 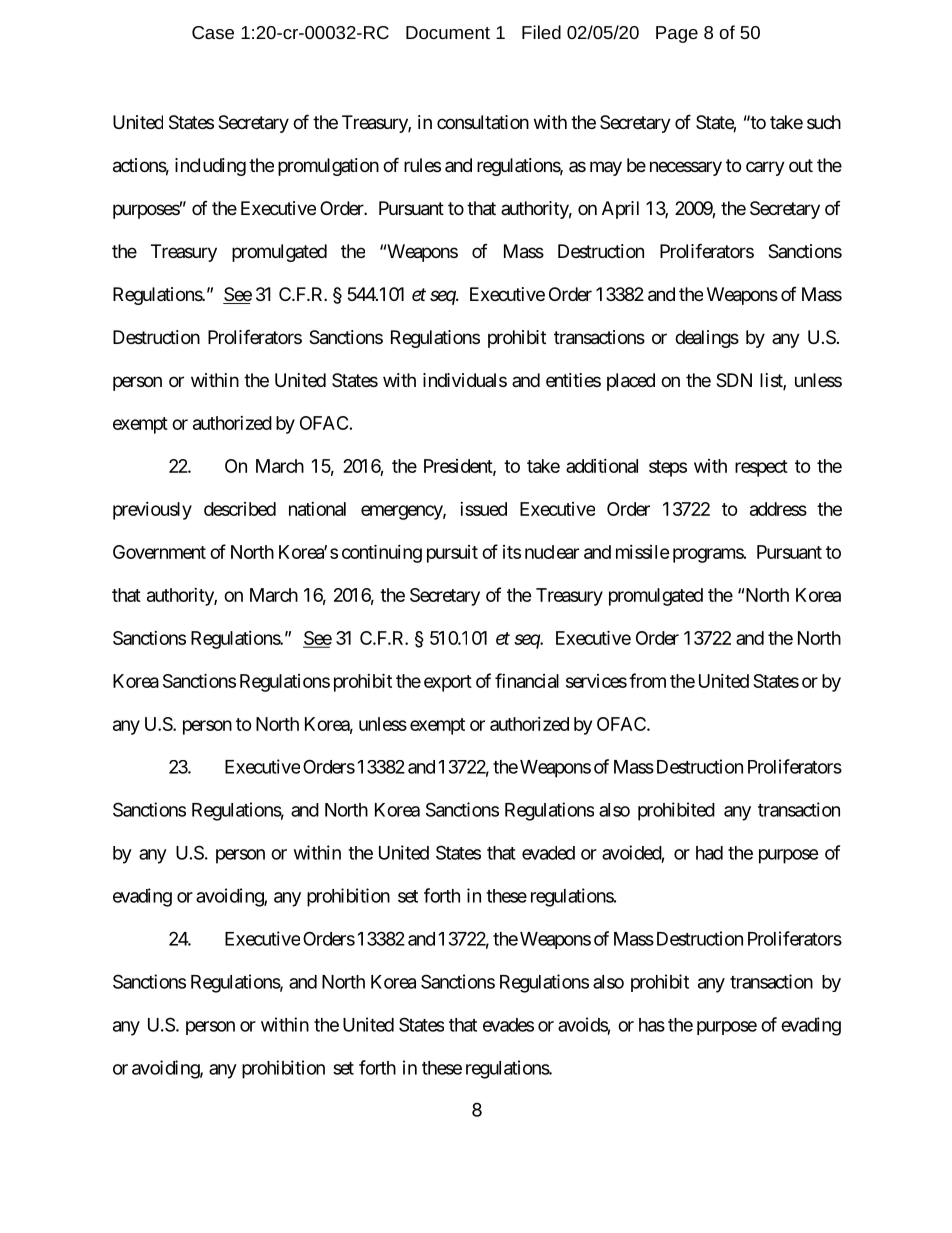 What do you see at coordinates (448, 32) in the screenshot?
I see `Document` at bounding box center [448, 32].
